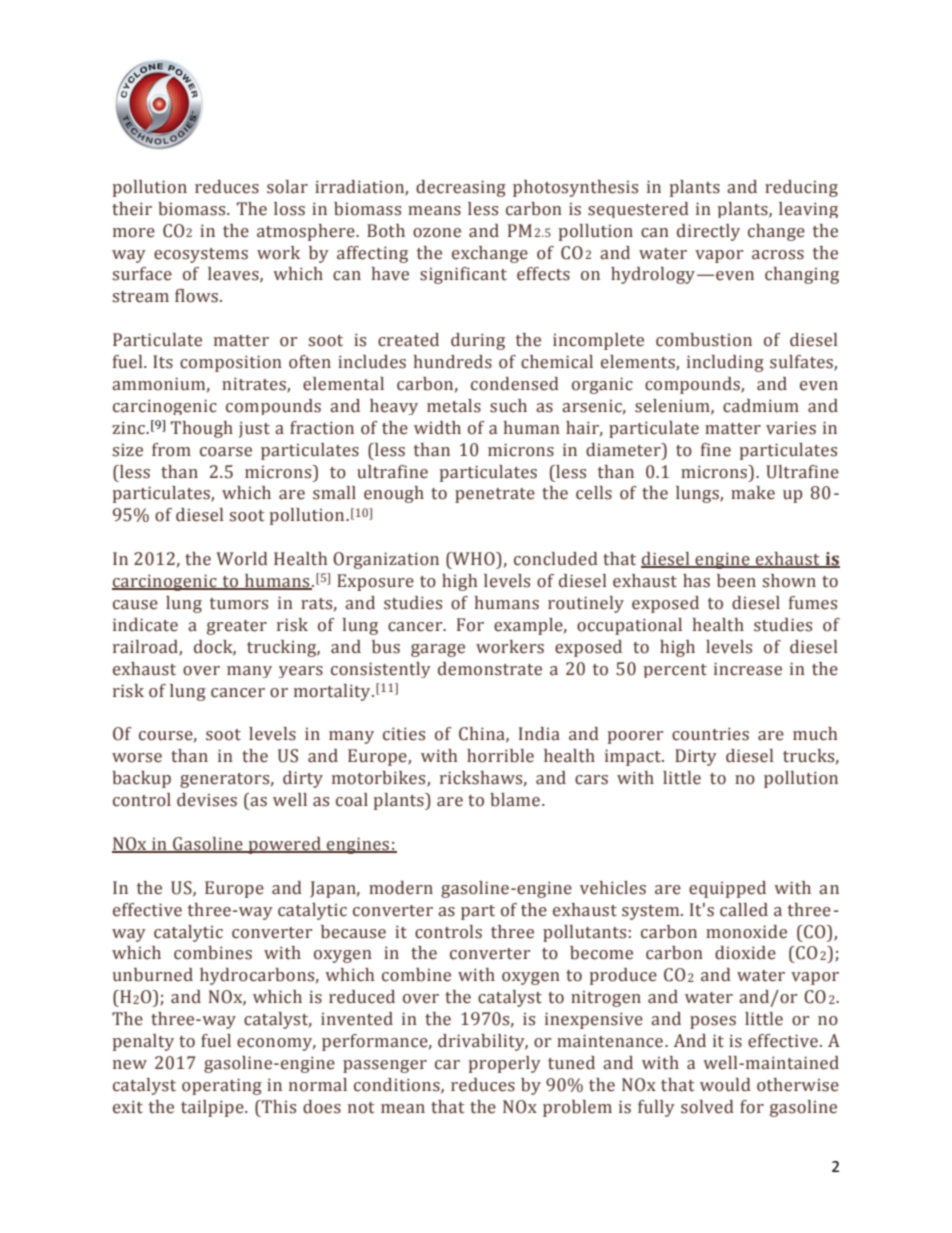 The image size is (952, 1233). What do you see at coordinates (222, 1086) in the screenshot?
I see `operating` at bounding box center [222, 1086].
